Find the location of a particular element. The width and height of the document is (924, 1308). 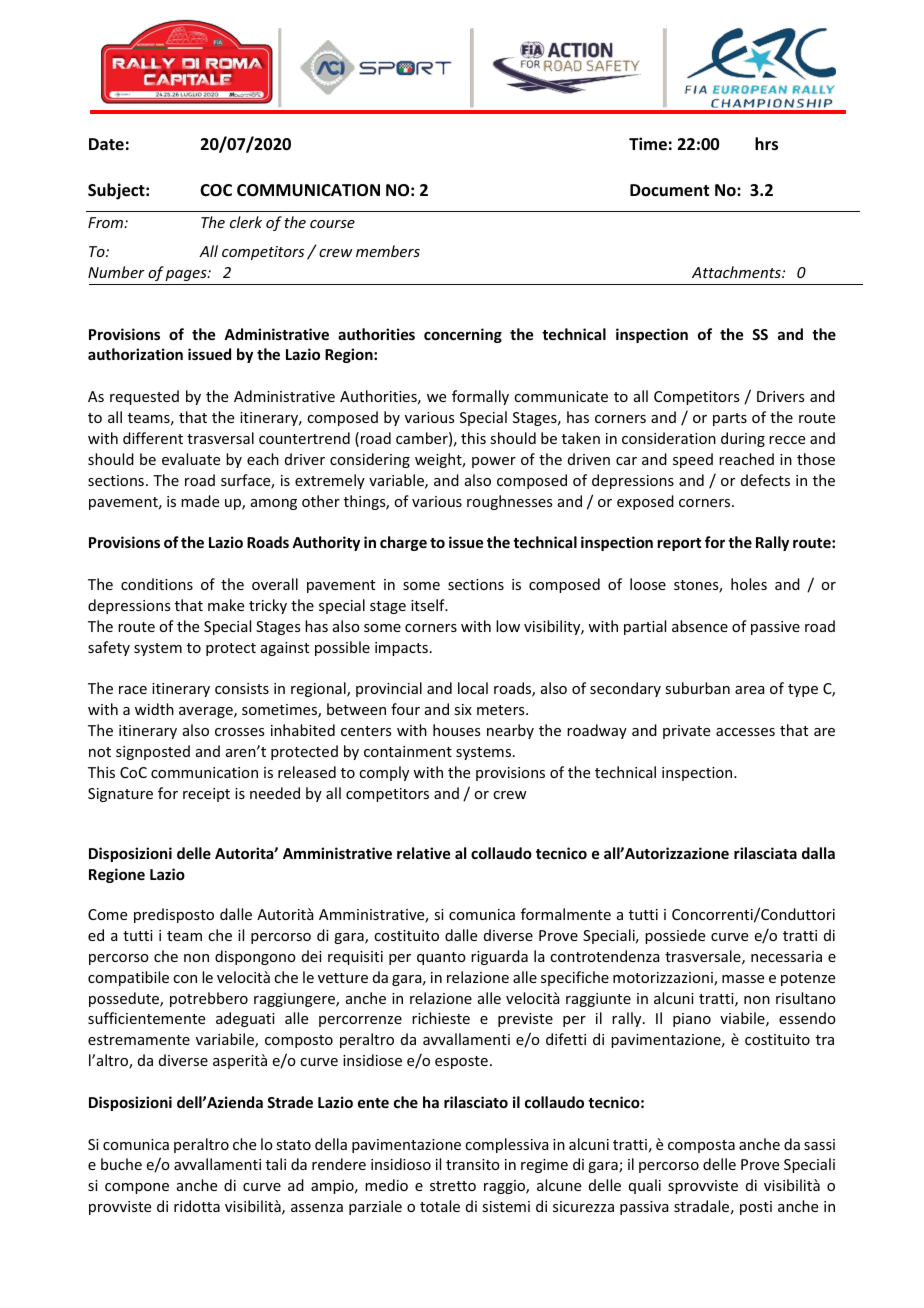

hrs is located at coordinates (766, 144).
